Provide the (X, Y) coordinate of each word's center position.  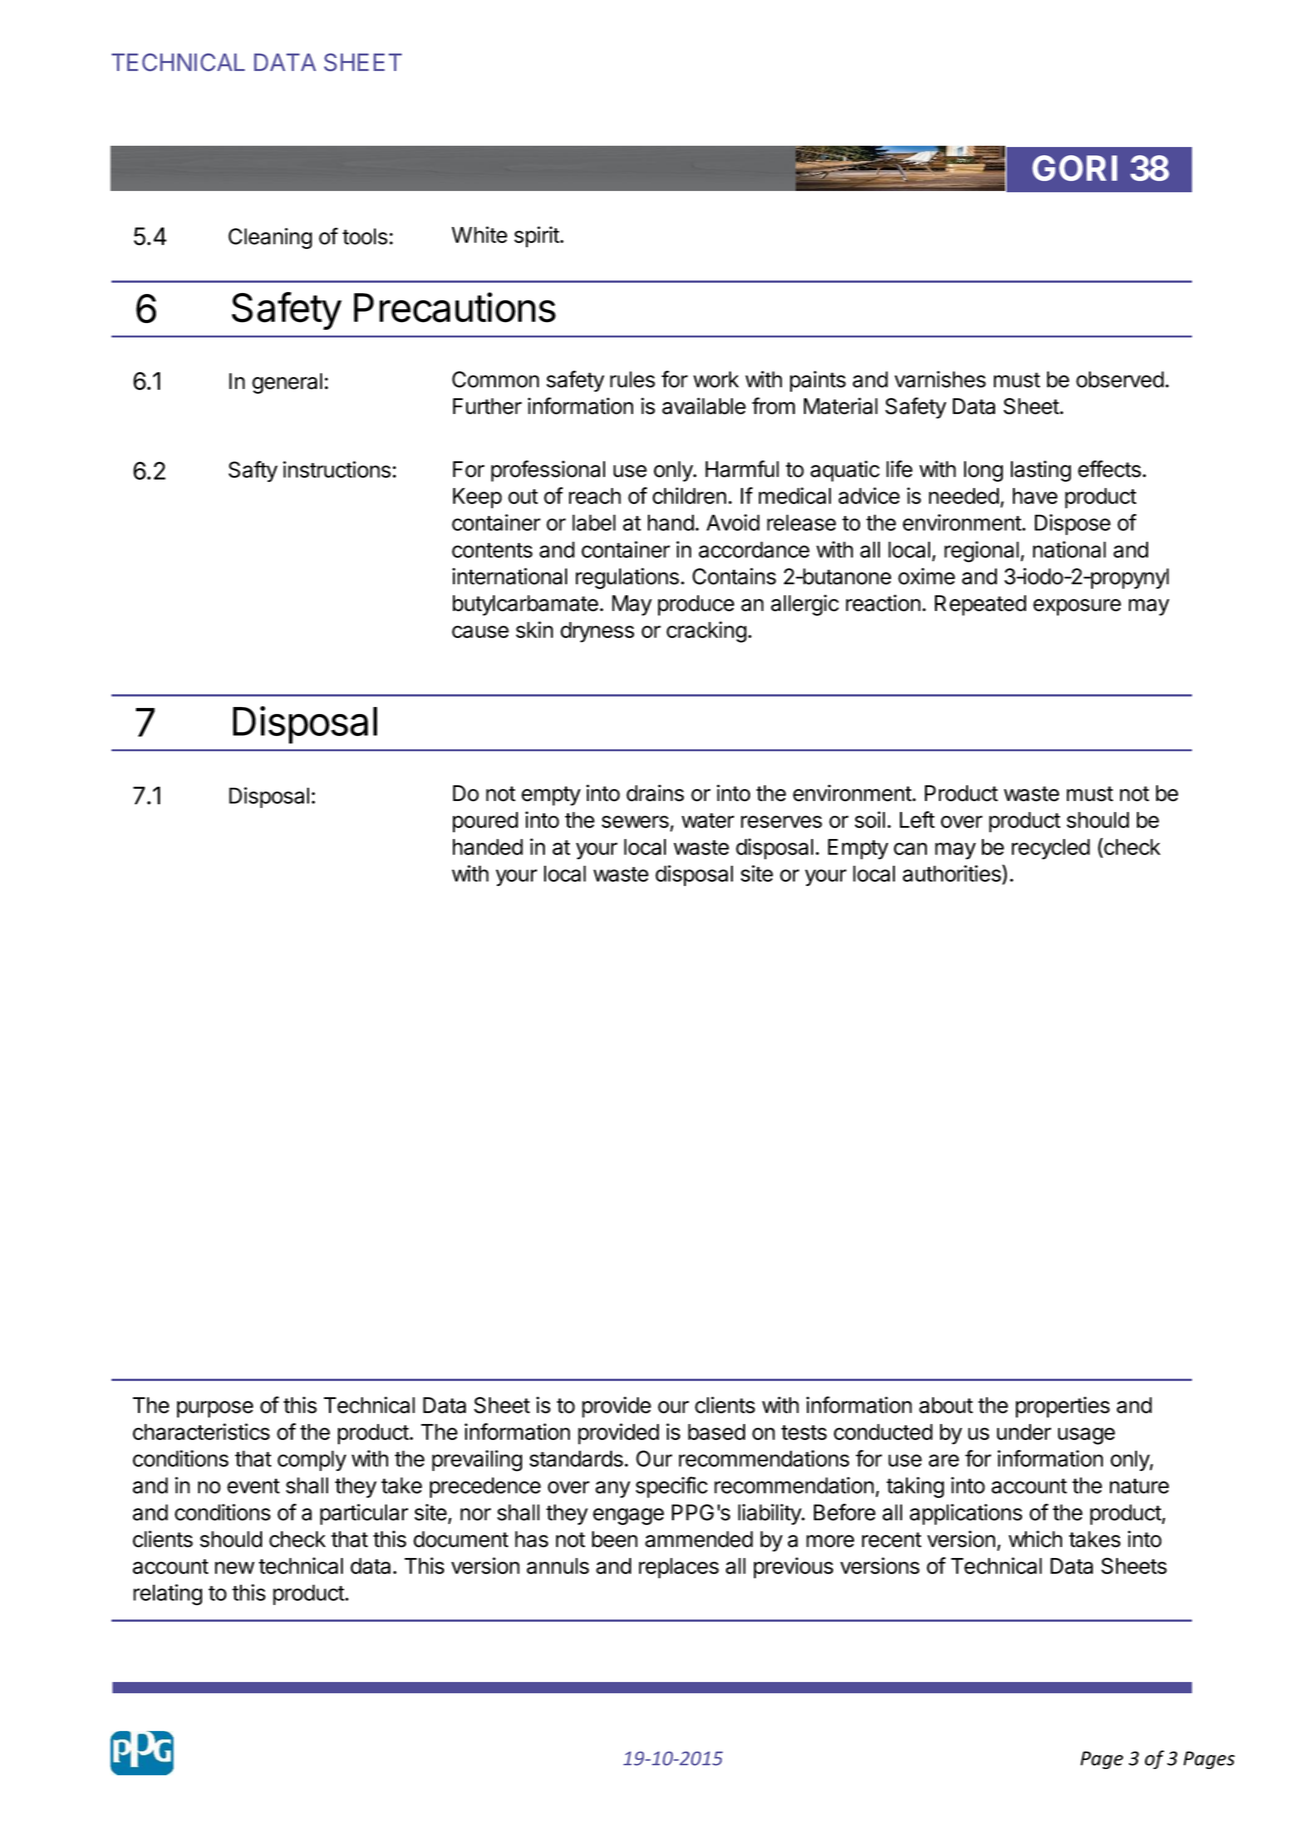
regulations (627, 578)
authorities (953, 874)
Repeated (980, 605)
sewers (636, 823)
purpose (215, 1409)
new (235, 1567)
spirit (537, 237)
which (1035, 1539)
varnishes (940, 379)
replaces (679, 1568)
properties (1063, 1407)
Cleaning (270, 238)
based (716, 1432)
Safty (253, 471)
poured (485, 822)
